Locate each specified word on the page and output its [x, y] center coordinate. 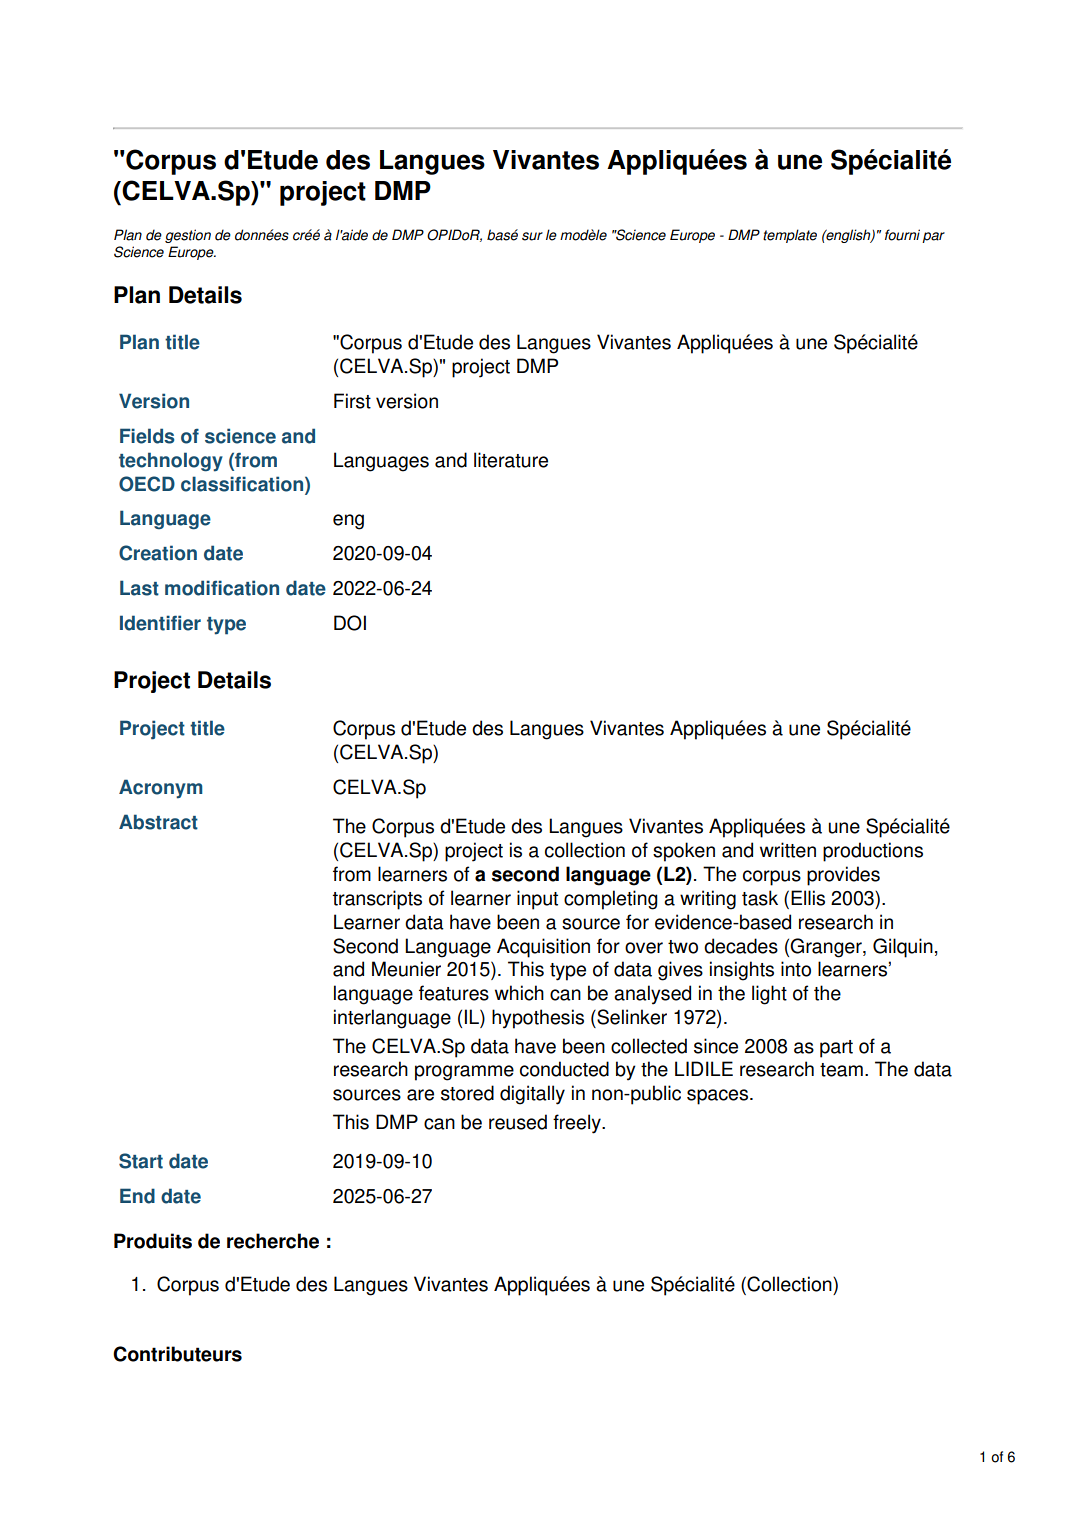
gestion [188, 236]
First [352, 401]
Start [141, 1161]
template [790, 236]
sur [532, 236]
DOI [350, 623]
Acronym [160, 789]
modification [222, 588]
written [788, 850]
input [537, 900]
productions [873, 852]
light [769, 995]
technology [171, 462]
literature [511, 460]
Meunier [406, 969]
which [519, 993]
